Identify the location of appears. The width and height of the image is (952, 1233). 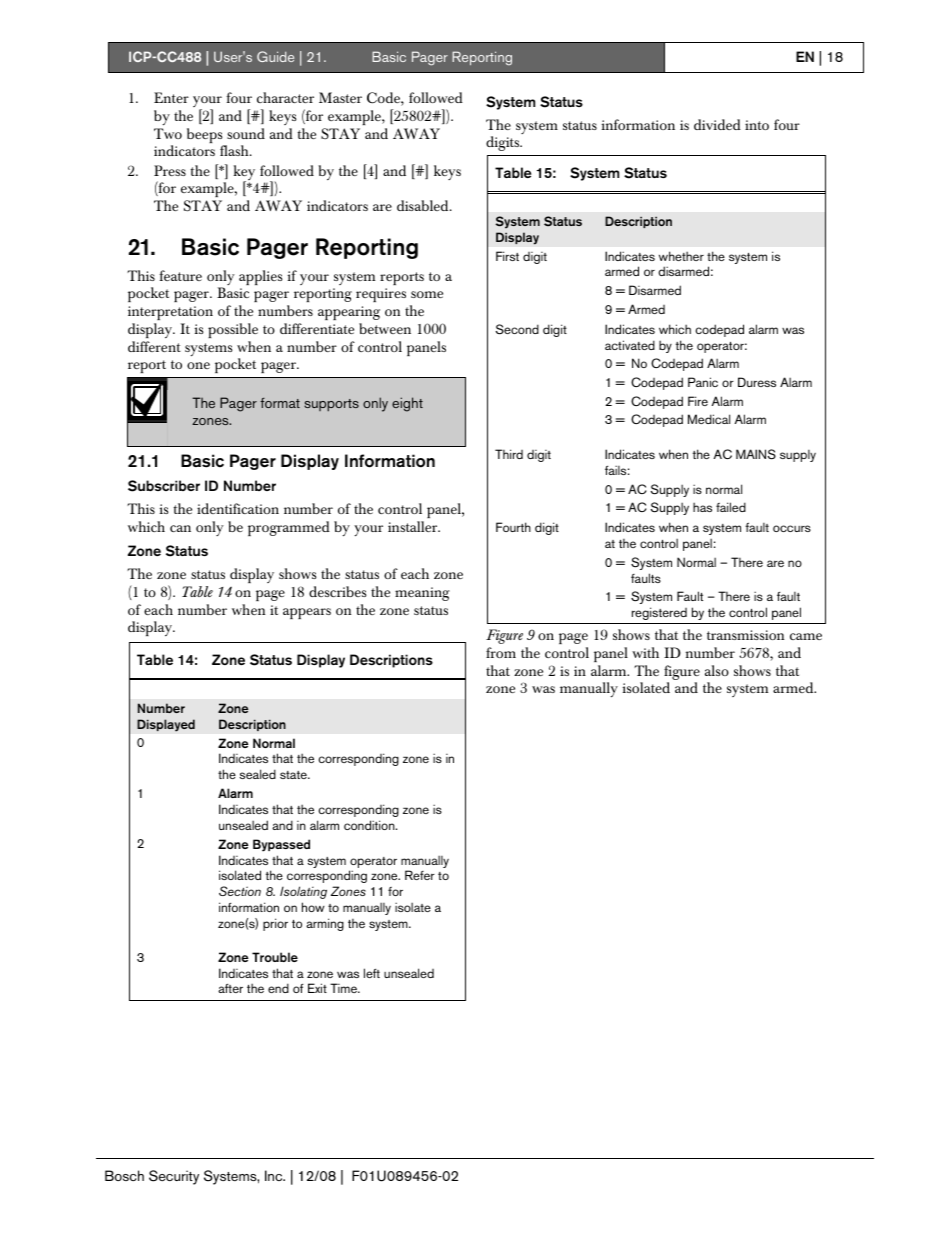
(307, 613).
